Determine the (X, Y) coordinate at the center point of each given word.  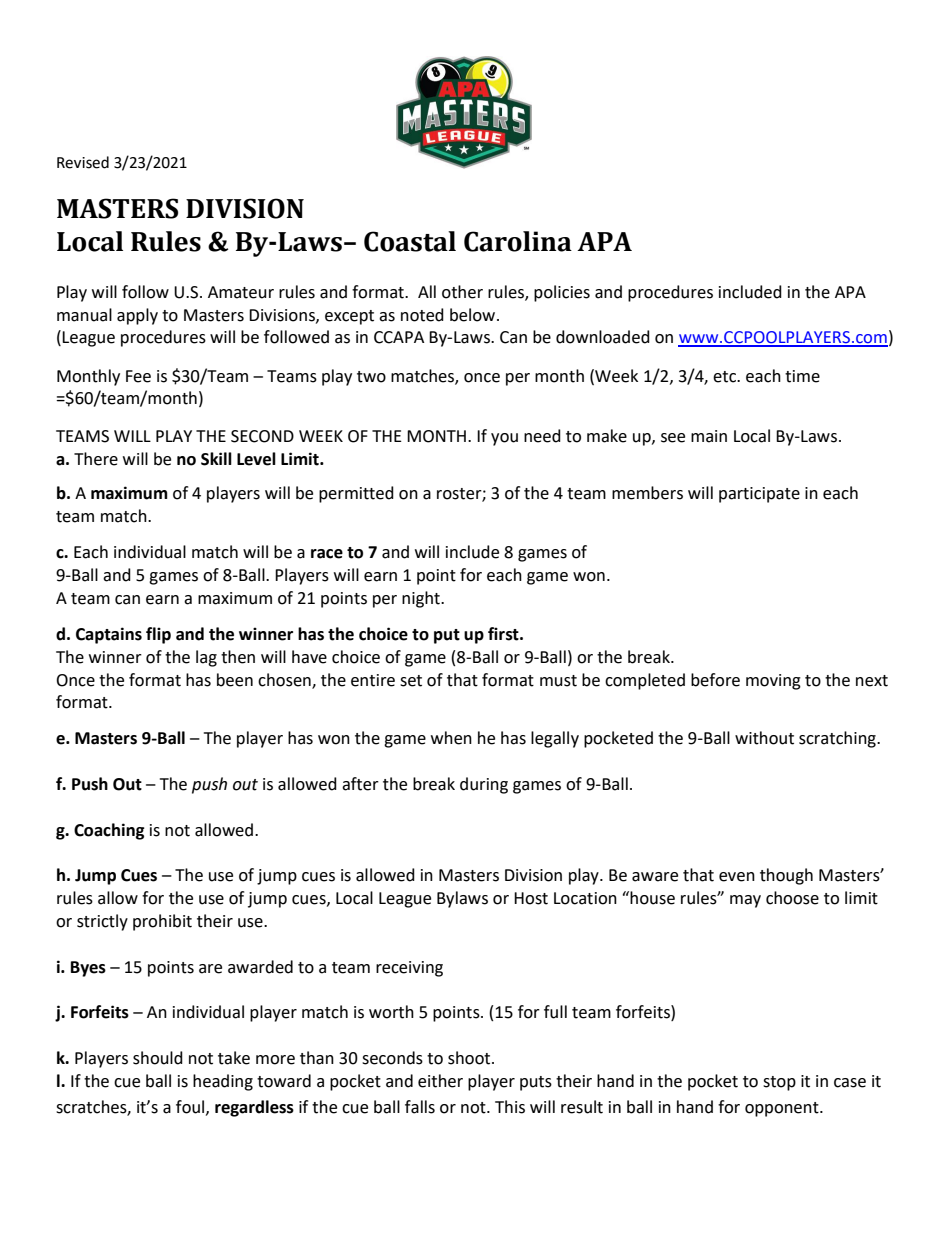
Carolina (518, 241)
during (484, 785)
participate (759, 495)
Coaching (109, 831)
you (504, 439)
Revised (83, 162)
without (764, 738)
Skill (216, 459)
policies (562, 293)
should (158, 1058)
